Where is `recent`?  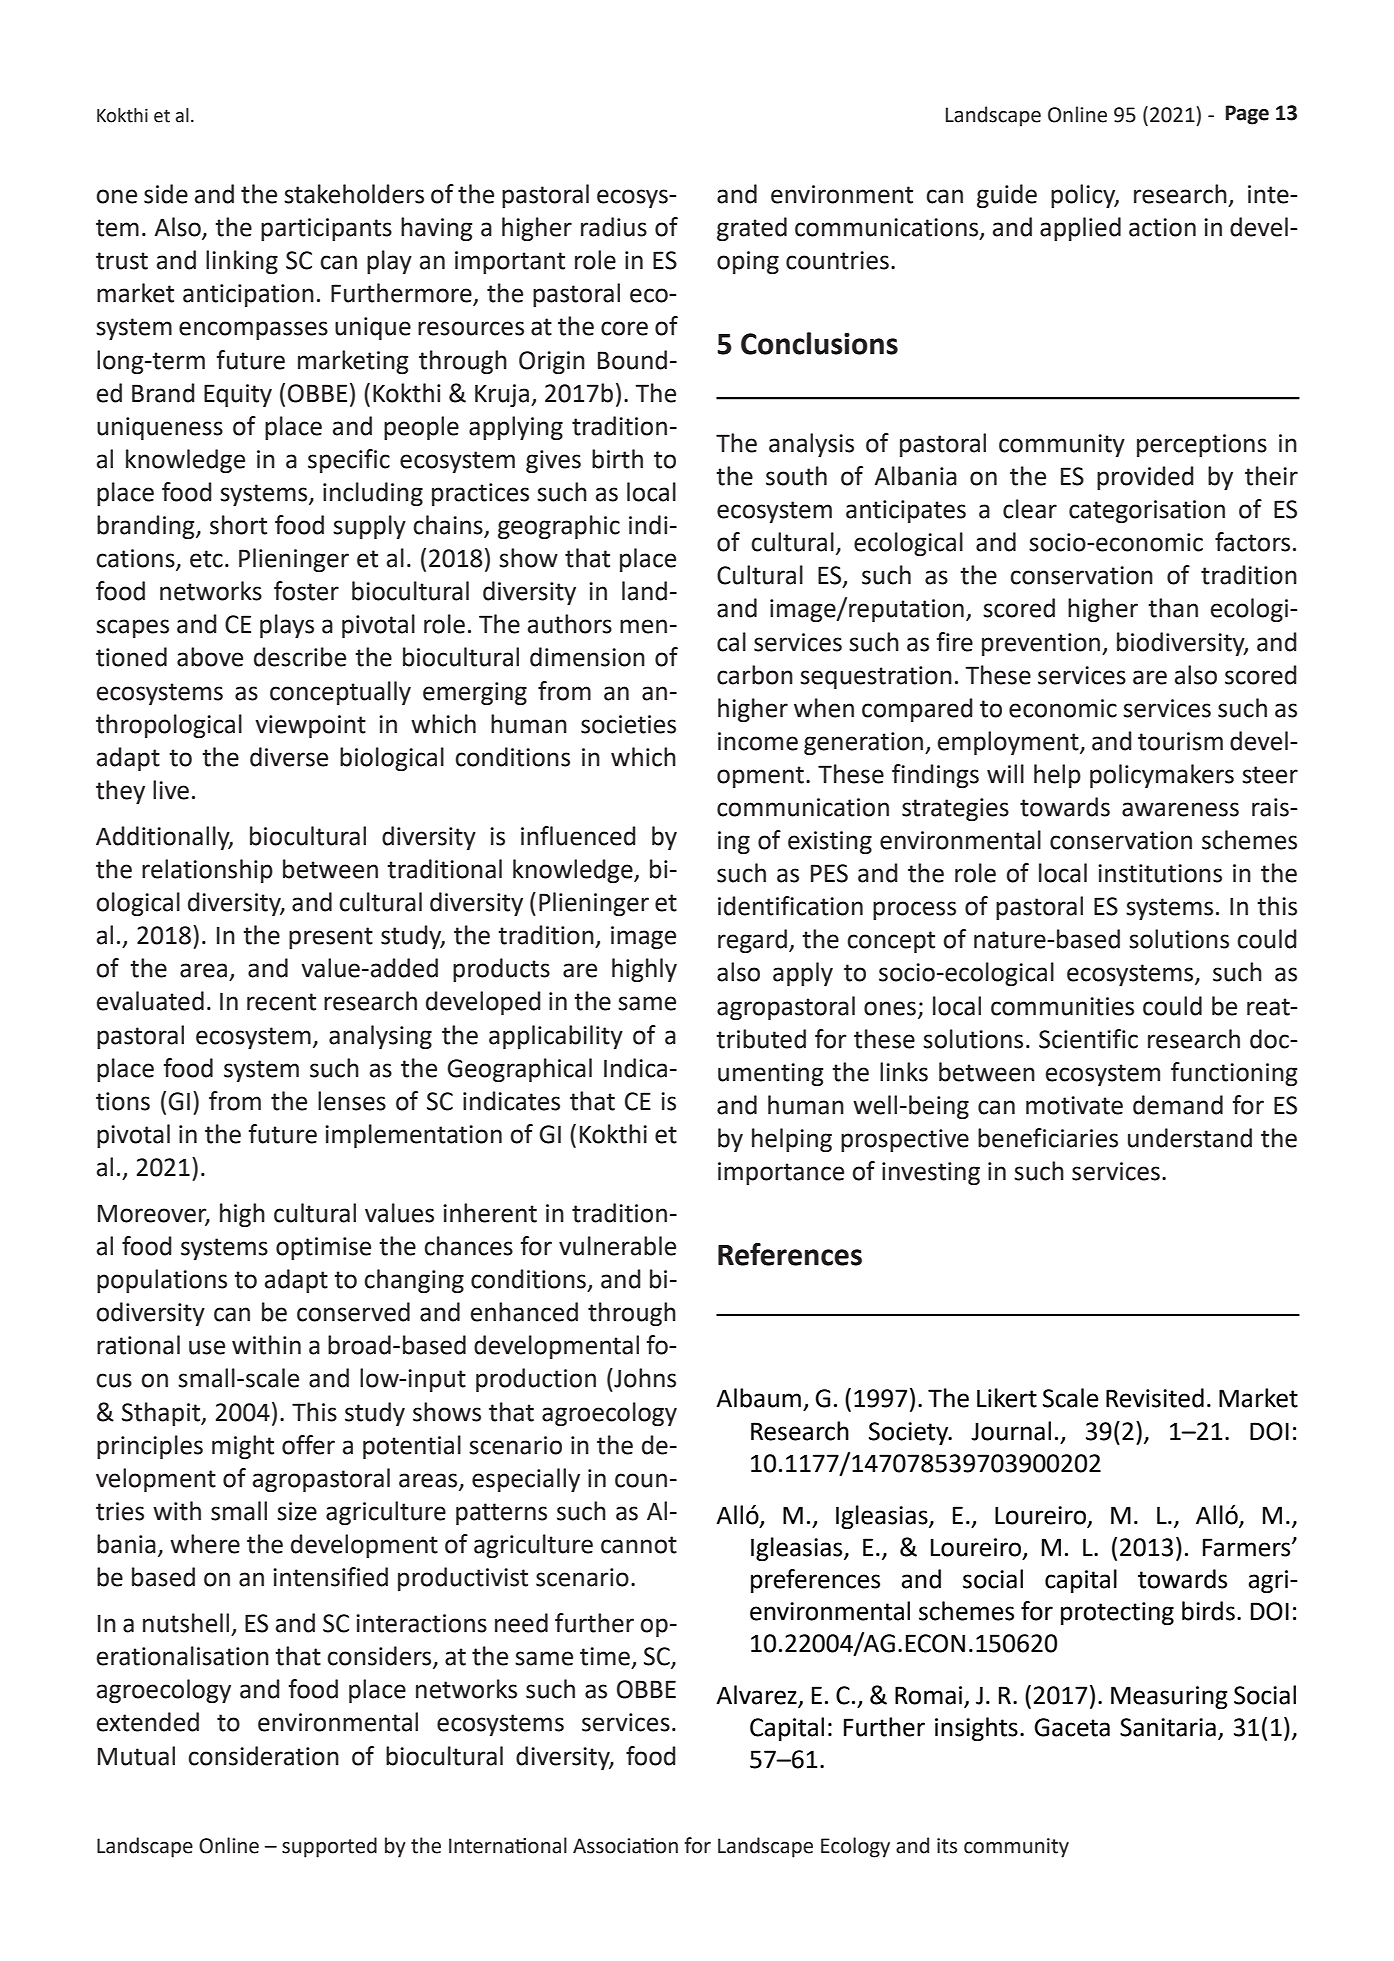
recent is located at coordinates (281, 1002).
